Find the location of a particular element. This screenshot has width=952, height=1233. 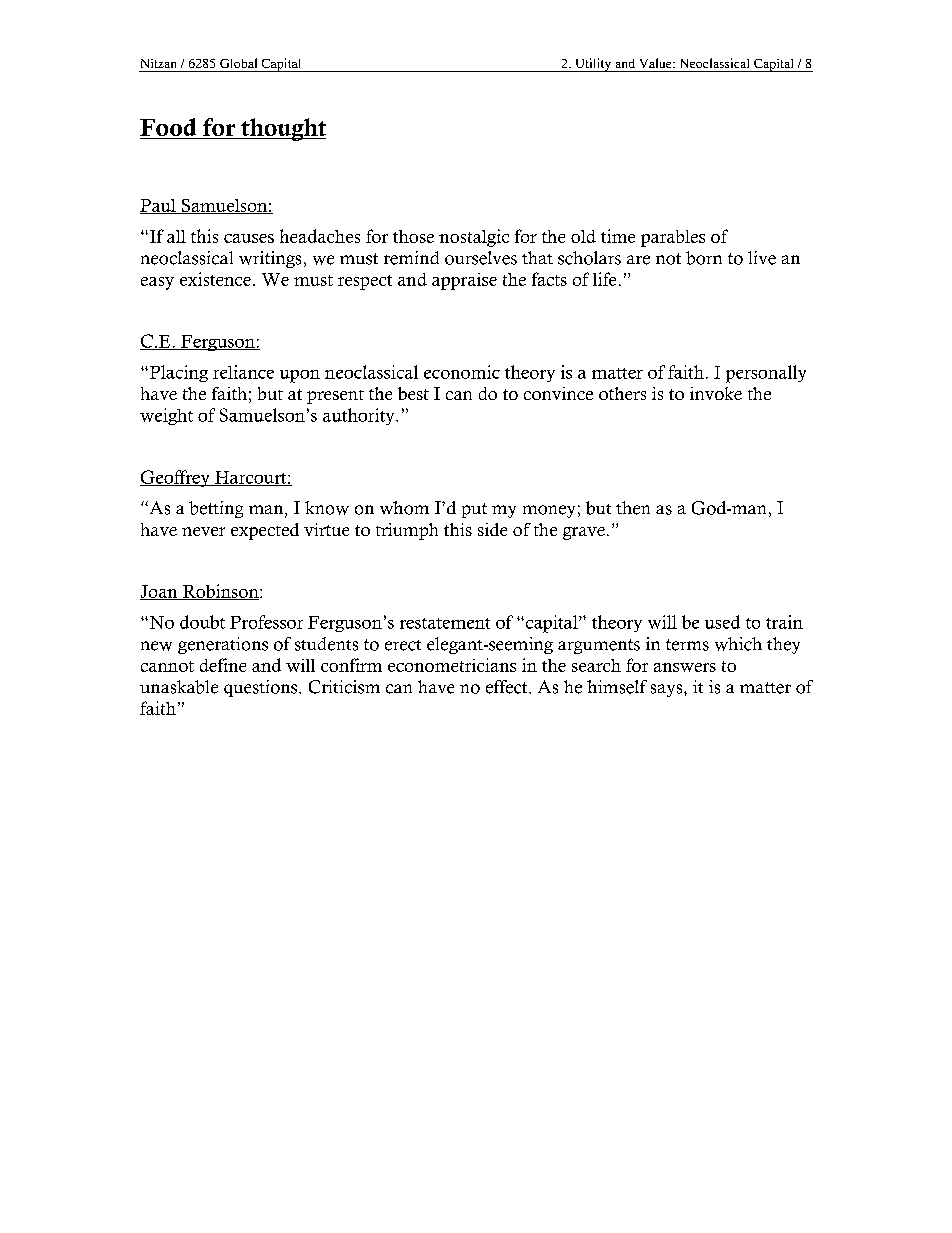

parables is located at coordinates (673, 238).
